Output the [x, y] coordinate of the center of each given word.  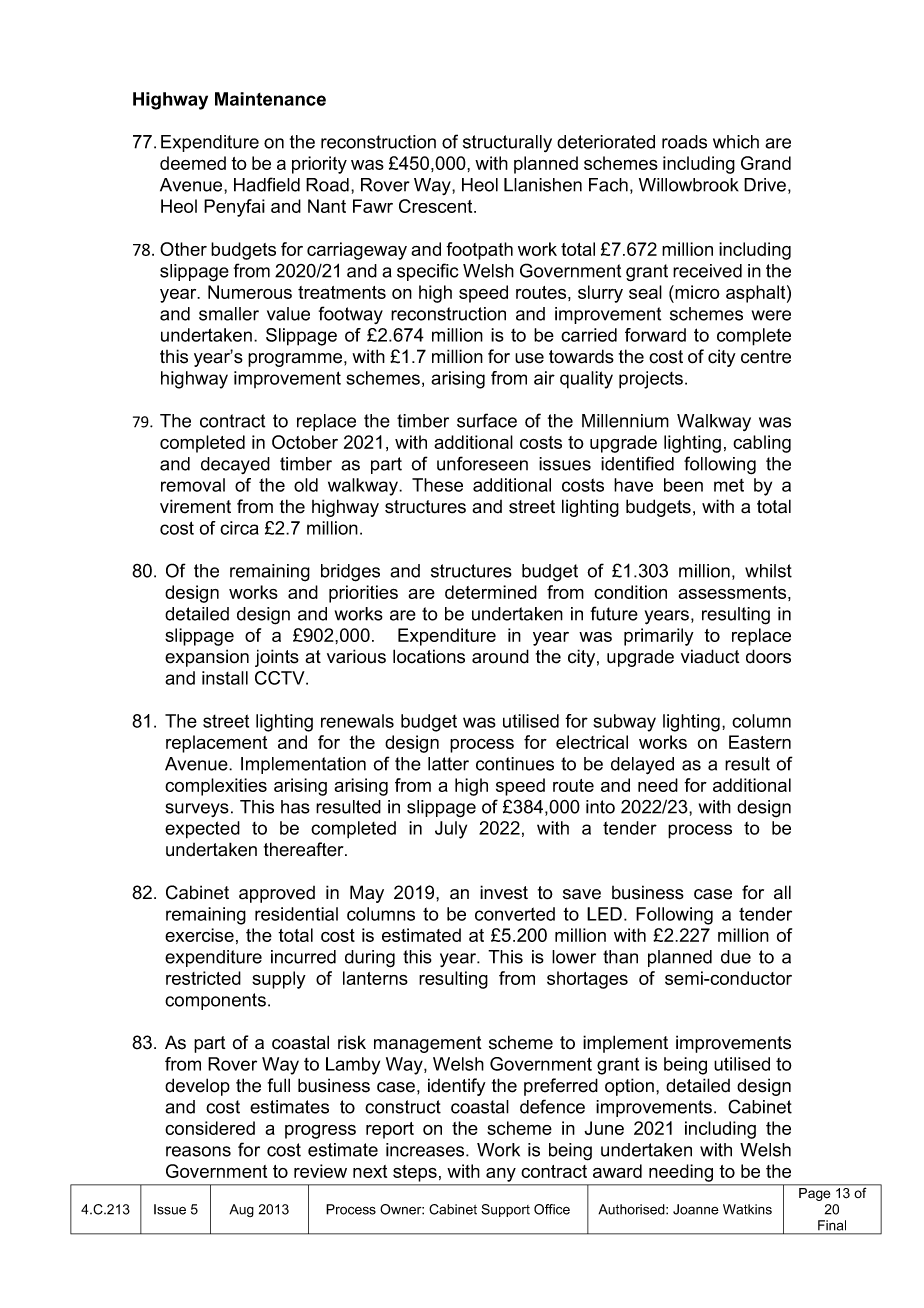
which [736, 142]
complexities [216, 787]
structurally [507, 143]
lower [574, 957]
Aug [241, 1210]
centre [766, 357]
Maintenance [270, 99]
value [288, 314]
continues [515, 764]
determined [491, 592]
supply [279, 980]
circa [239, 528]
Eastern [760, 742]
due [736, 957]
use [529, 358]
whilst [768, 571]
